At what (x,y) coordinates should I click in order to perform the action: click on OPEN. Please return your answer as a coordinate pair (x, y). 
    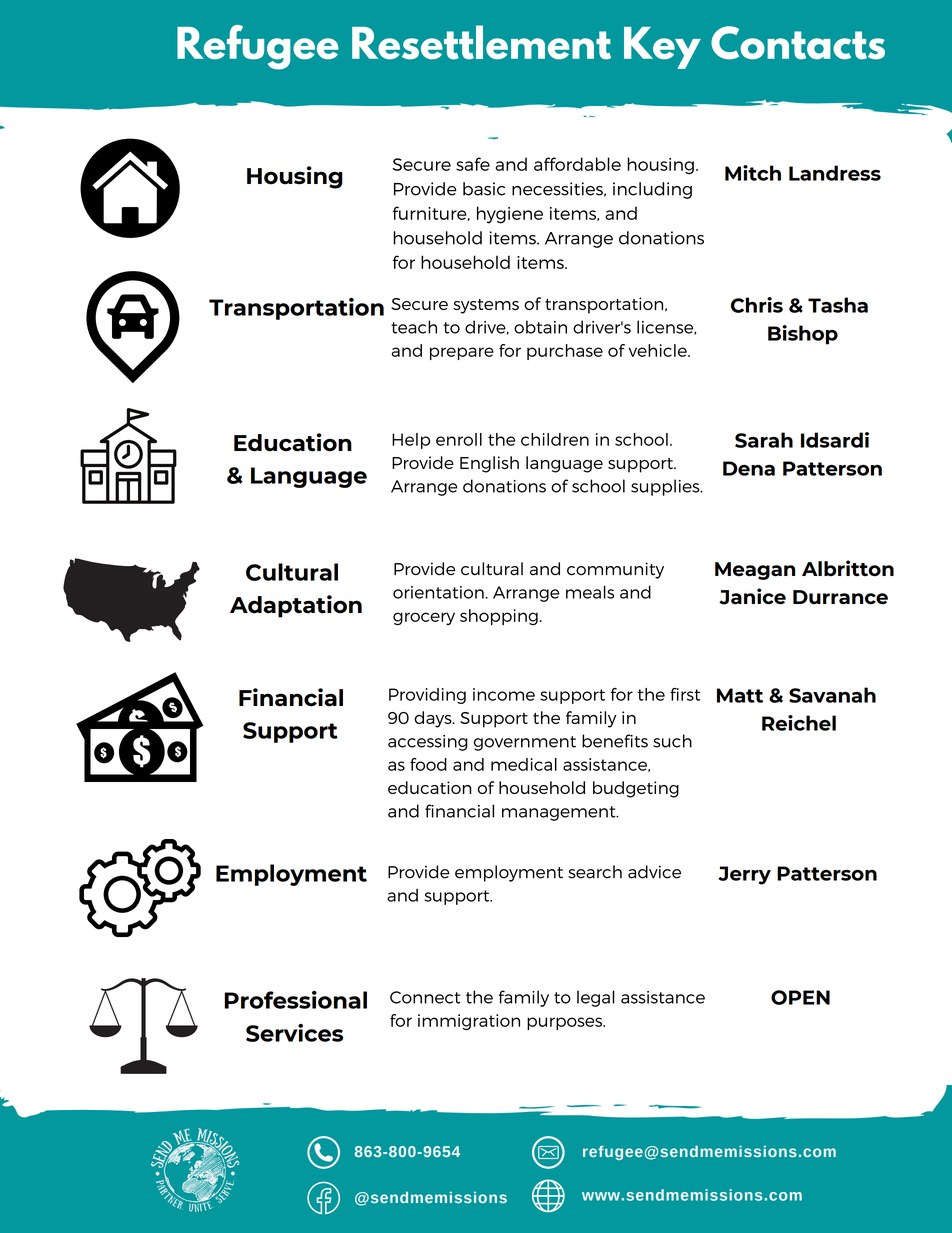
    Looking at the image, I should click on (800, 997).
